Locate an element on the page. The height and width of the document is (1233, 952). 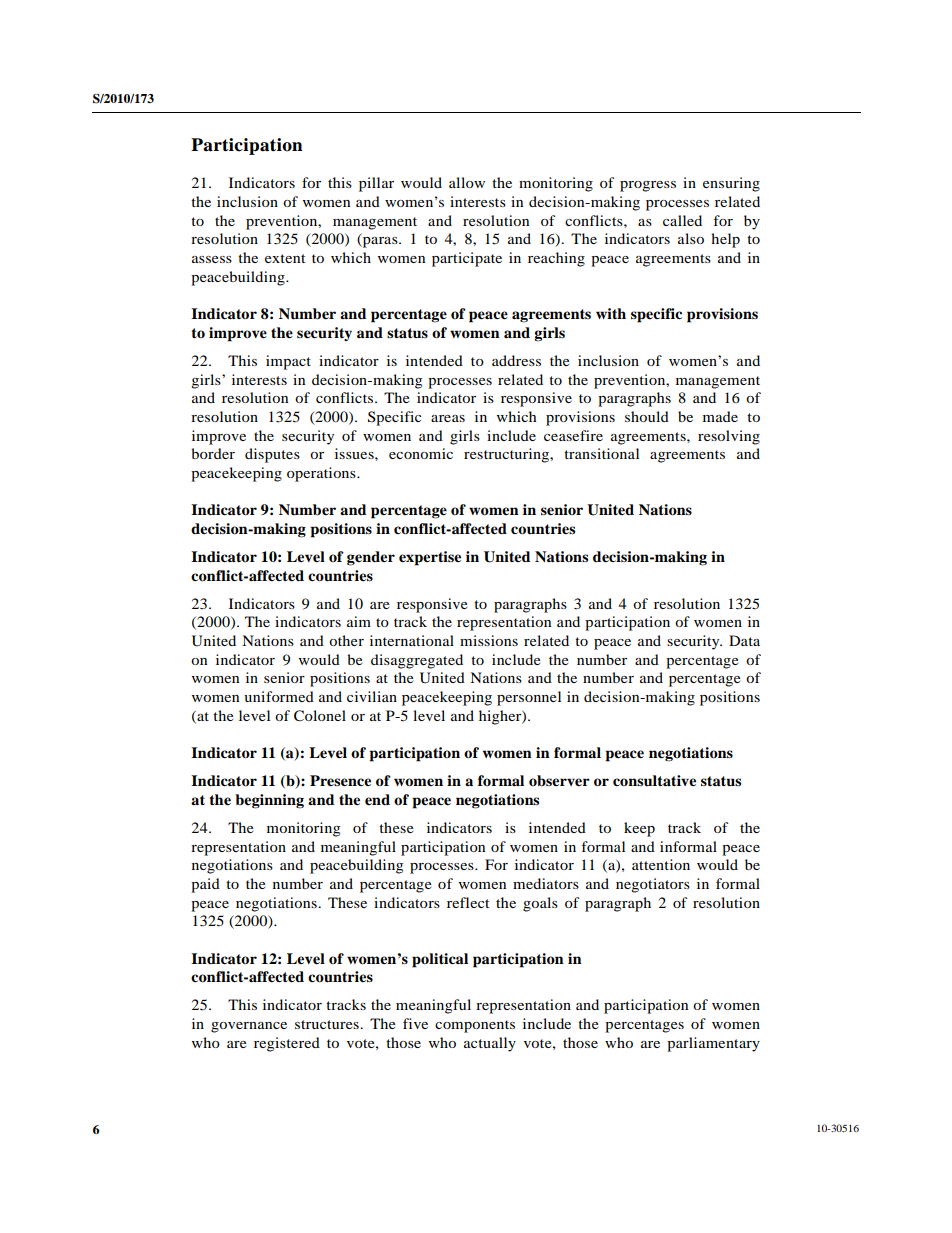
resolving is located at coordinates (729, 437).
